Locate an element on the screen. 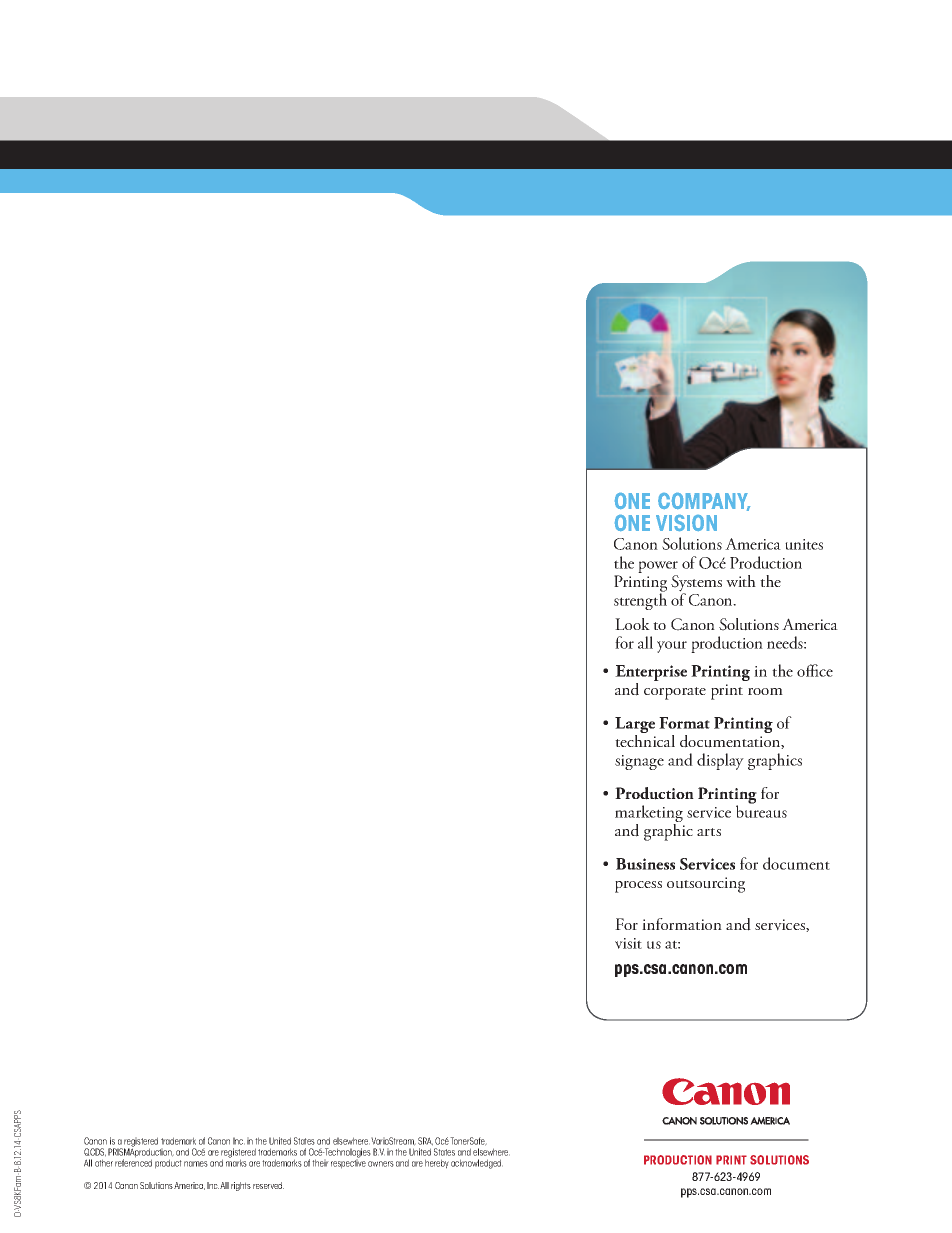 This screenshot has height=1233, width=952. COMPANY is located at coordinates (704, 502).
